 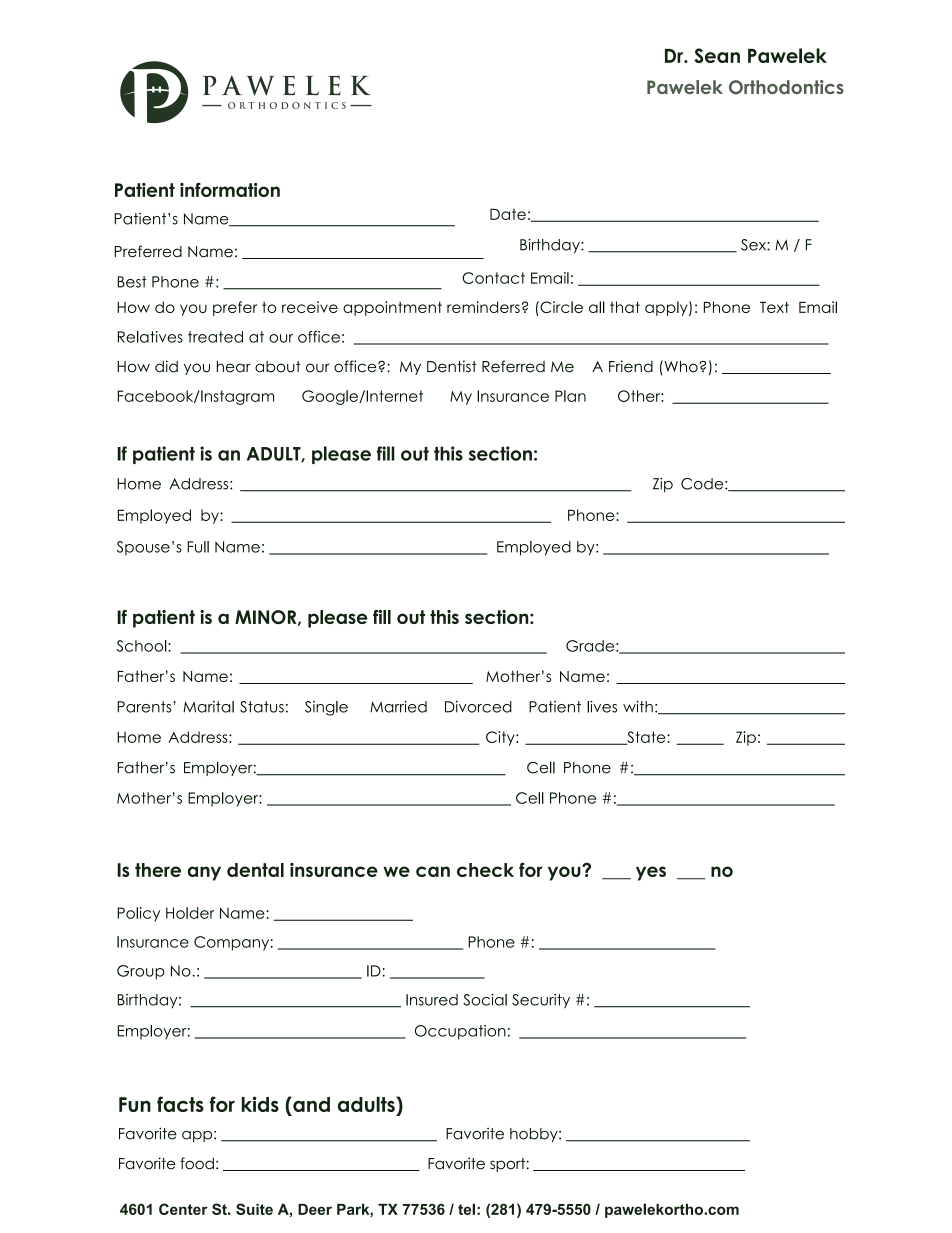 What do you see at coordinates (483, 307) in the screenshot?
I see `reminders` at bounding box center [483, 307].
